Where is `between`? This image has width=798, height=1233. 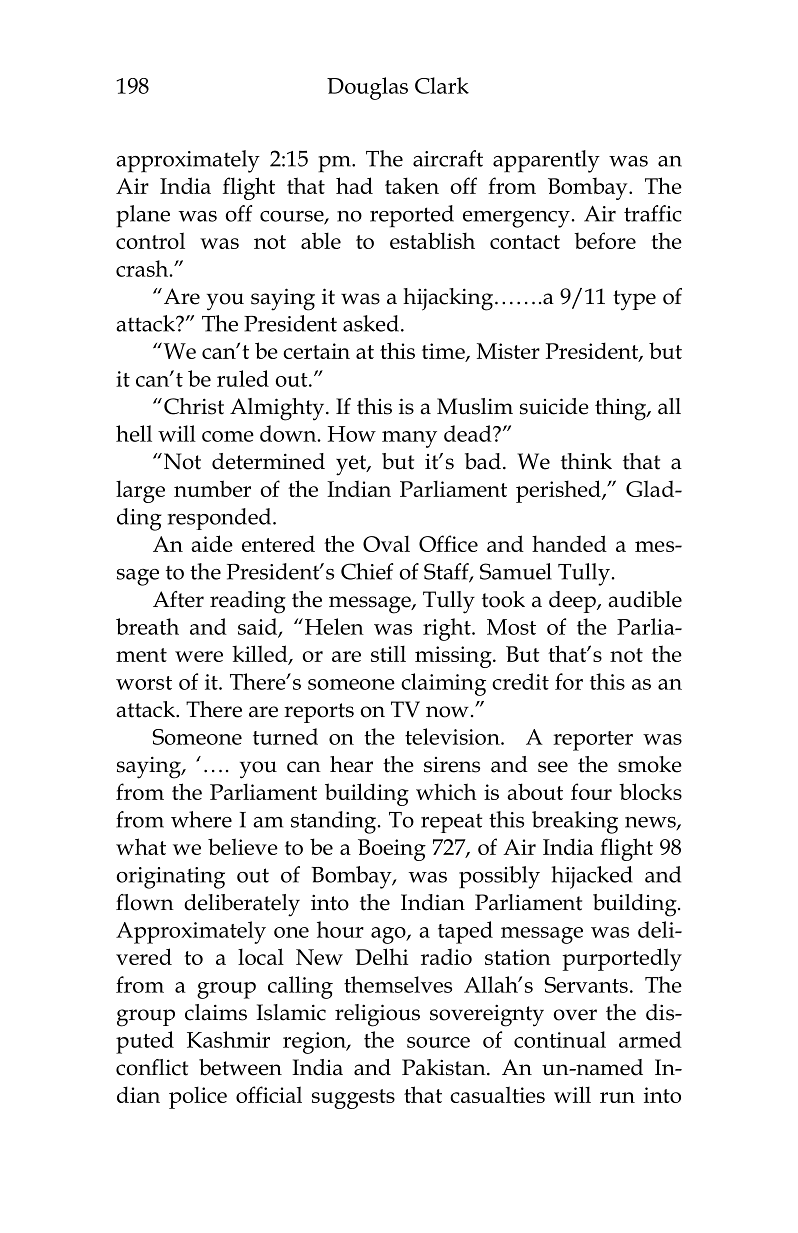
between is located at coordinates (240, 1067).
